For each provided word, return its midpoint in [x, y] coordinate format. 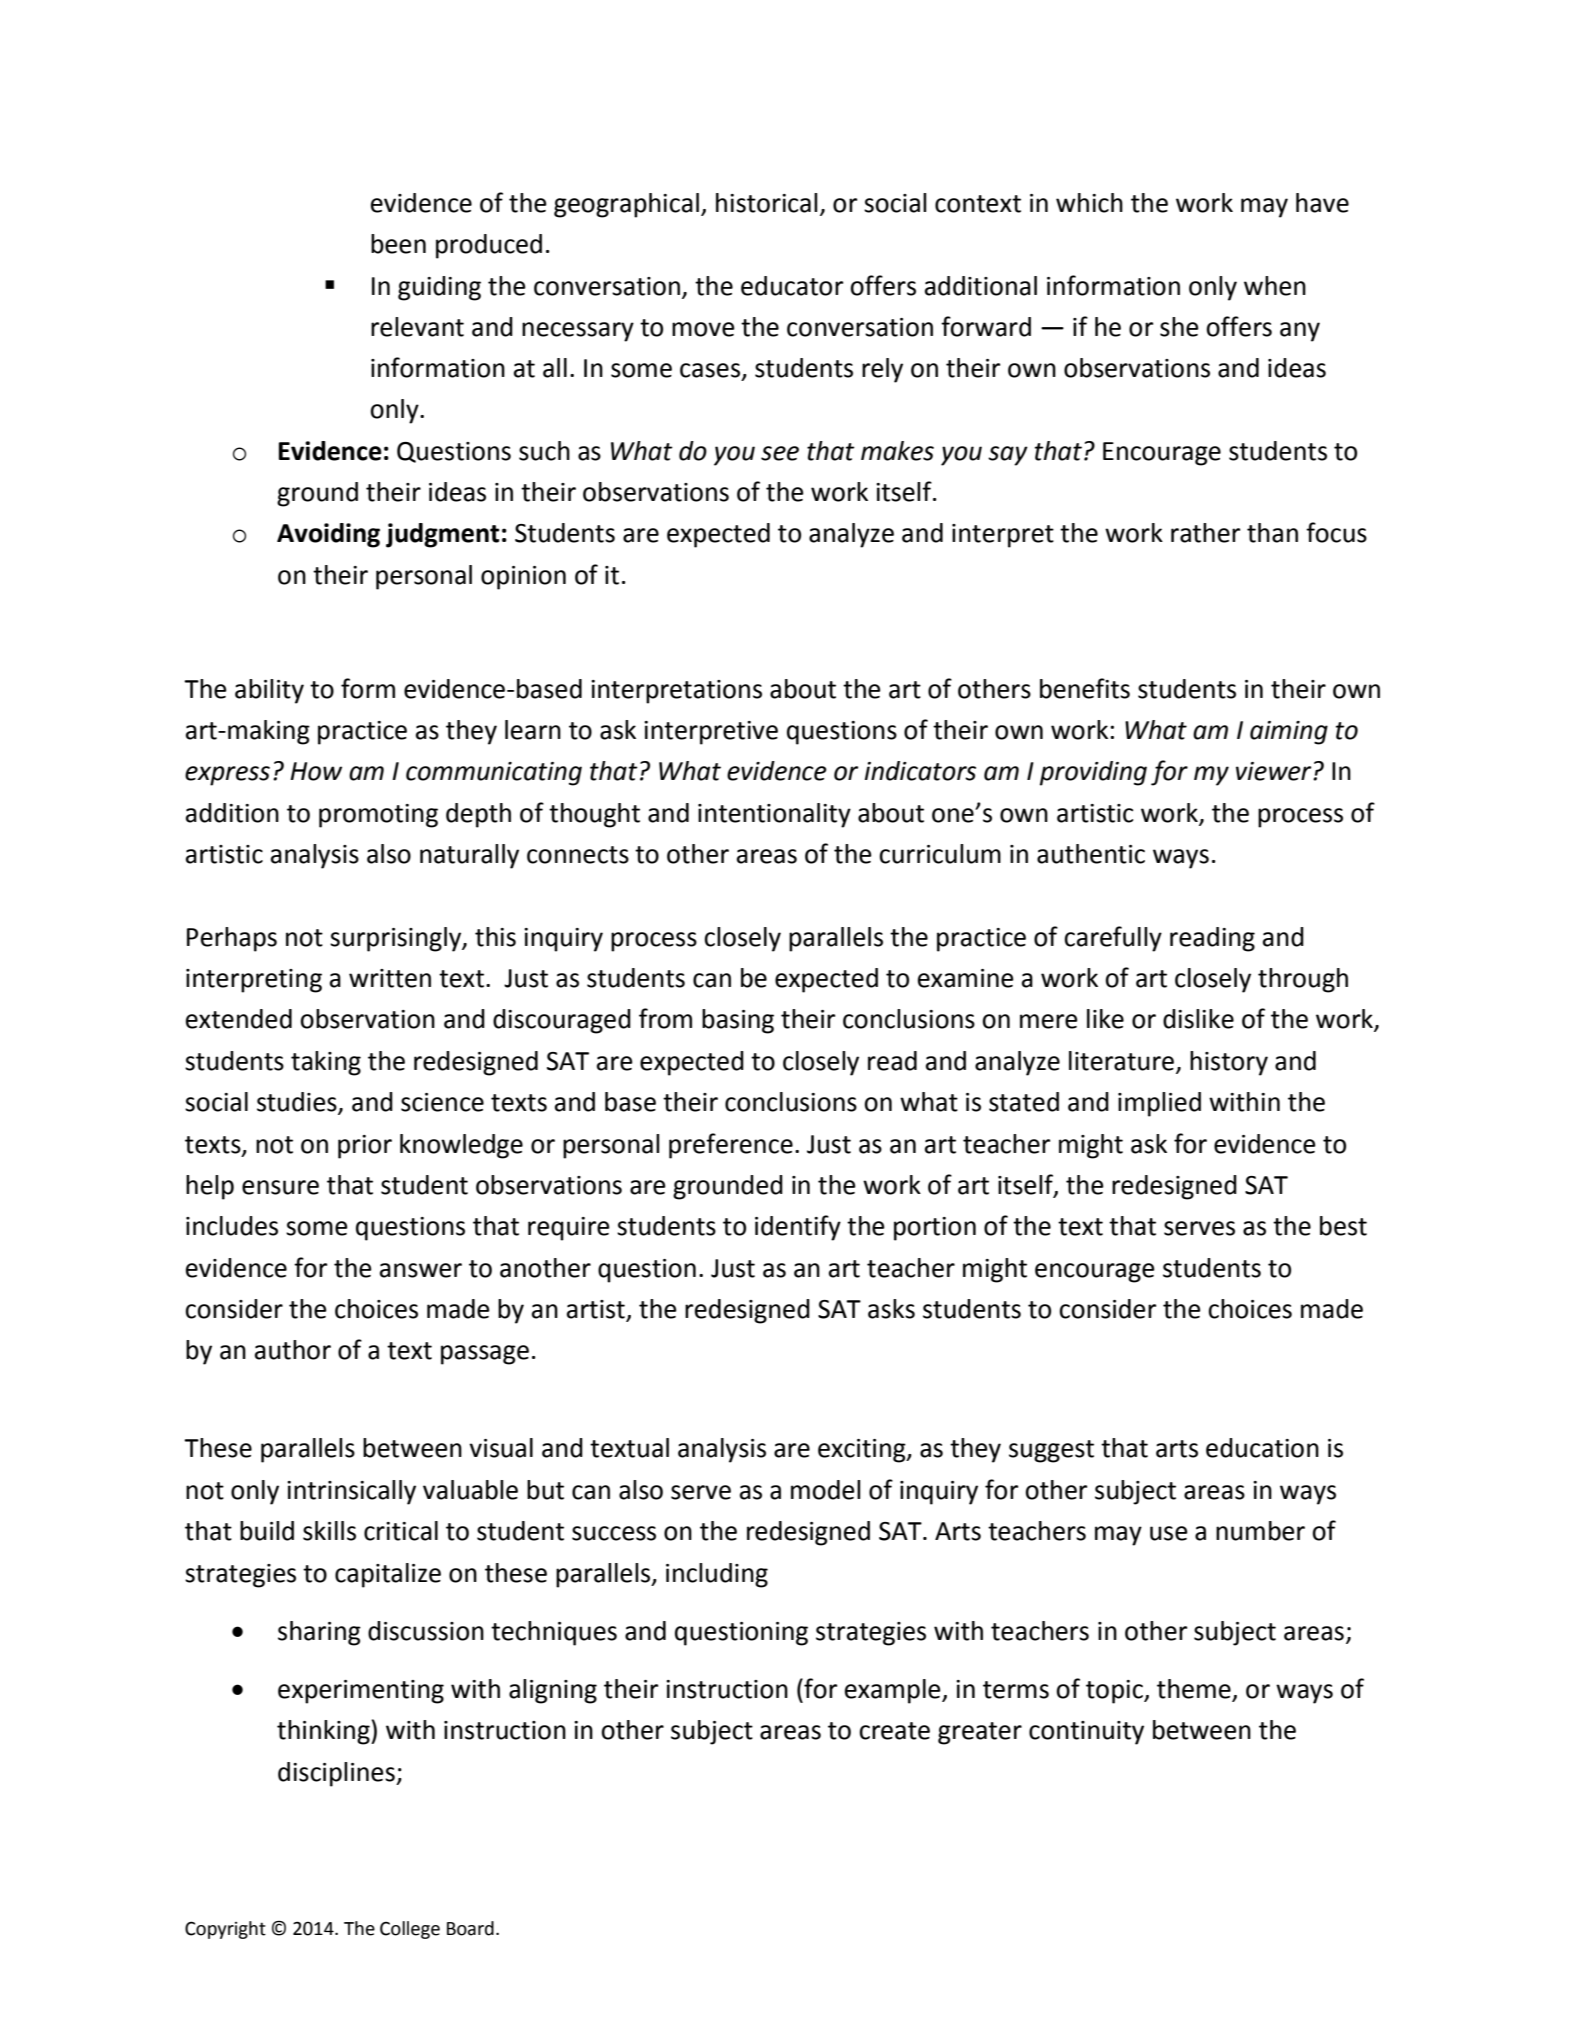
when [1275, 286]
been [398, 244]
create [894, 1731]
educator [792, 286]
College [410, 1930]
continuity [1086, 1733]
